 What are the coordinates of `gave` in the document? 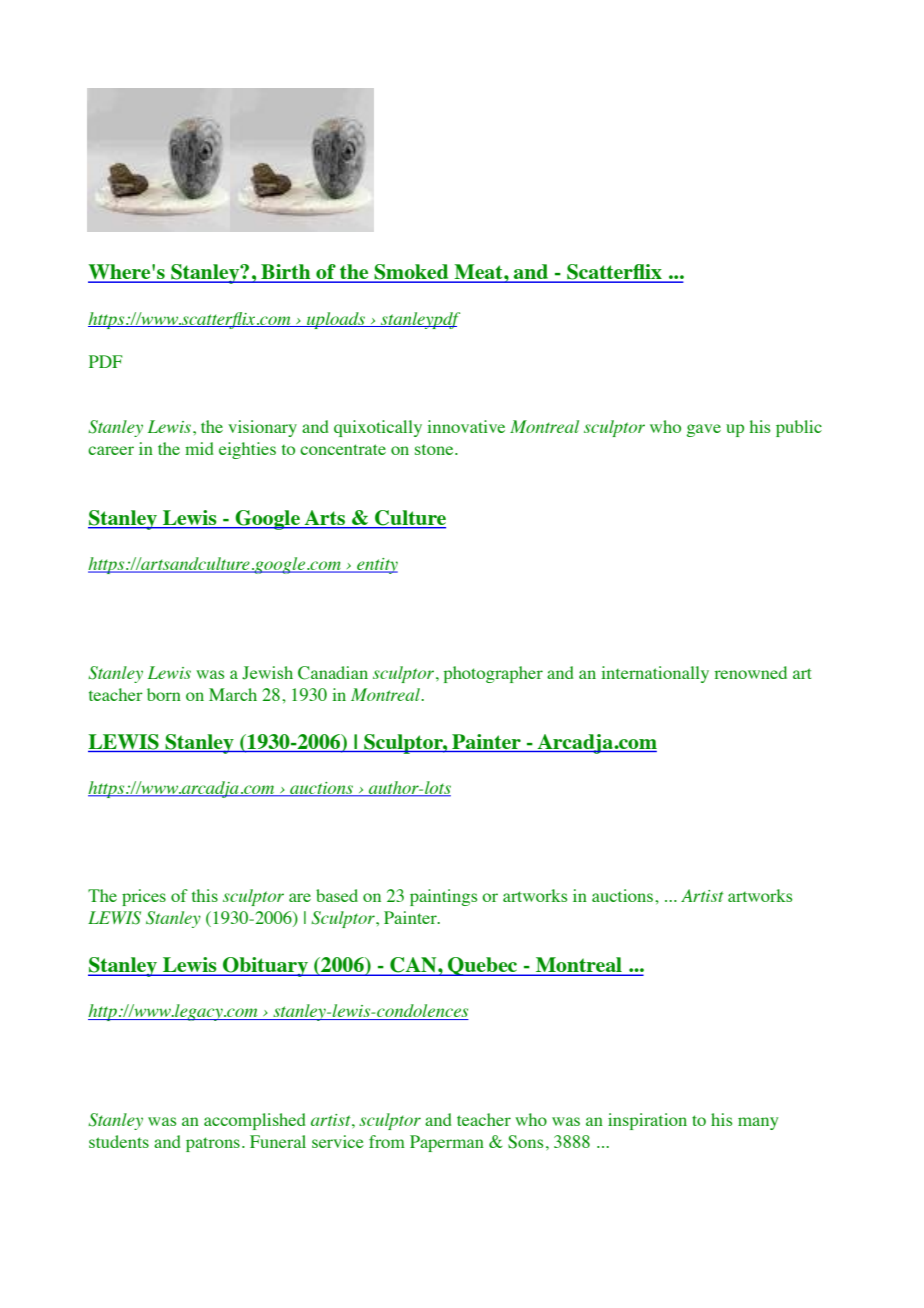 It's located at (704, 430).
